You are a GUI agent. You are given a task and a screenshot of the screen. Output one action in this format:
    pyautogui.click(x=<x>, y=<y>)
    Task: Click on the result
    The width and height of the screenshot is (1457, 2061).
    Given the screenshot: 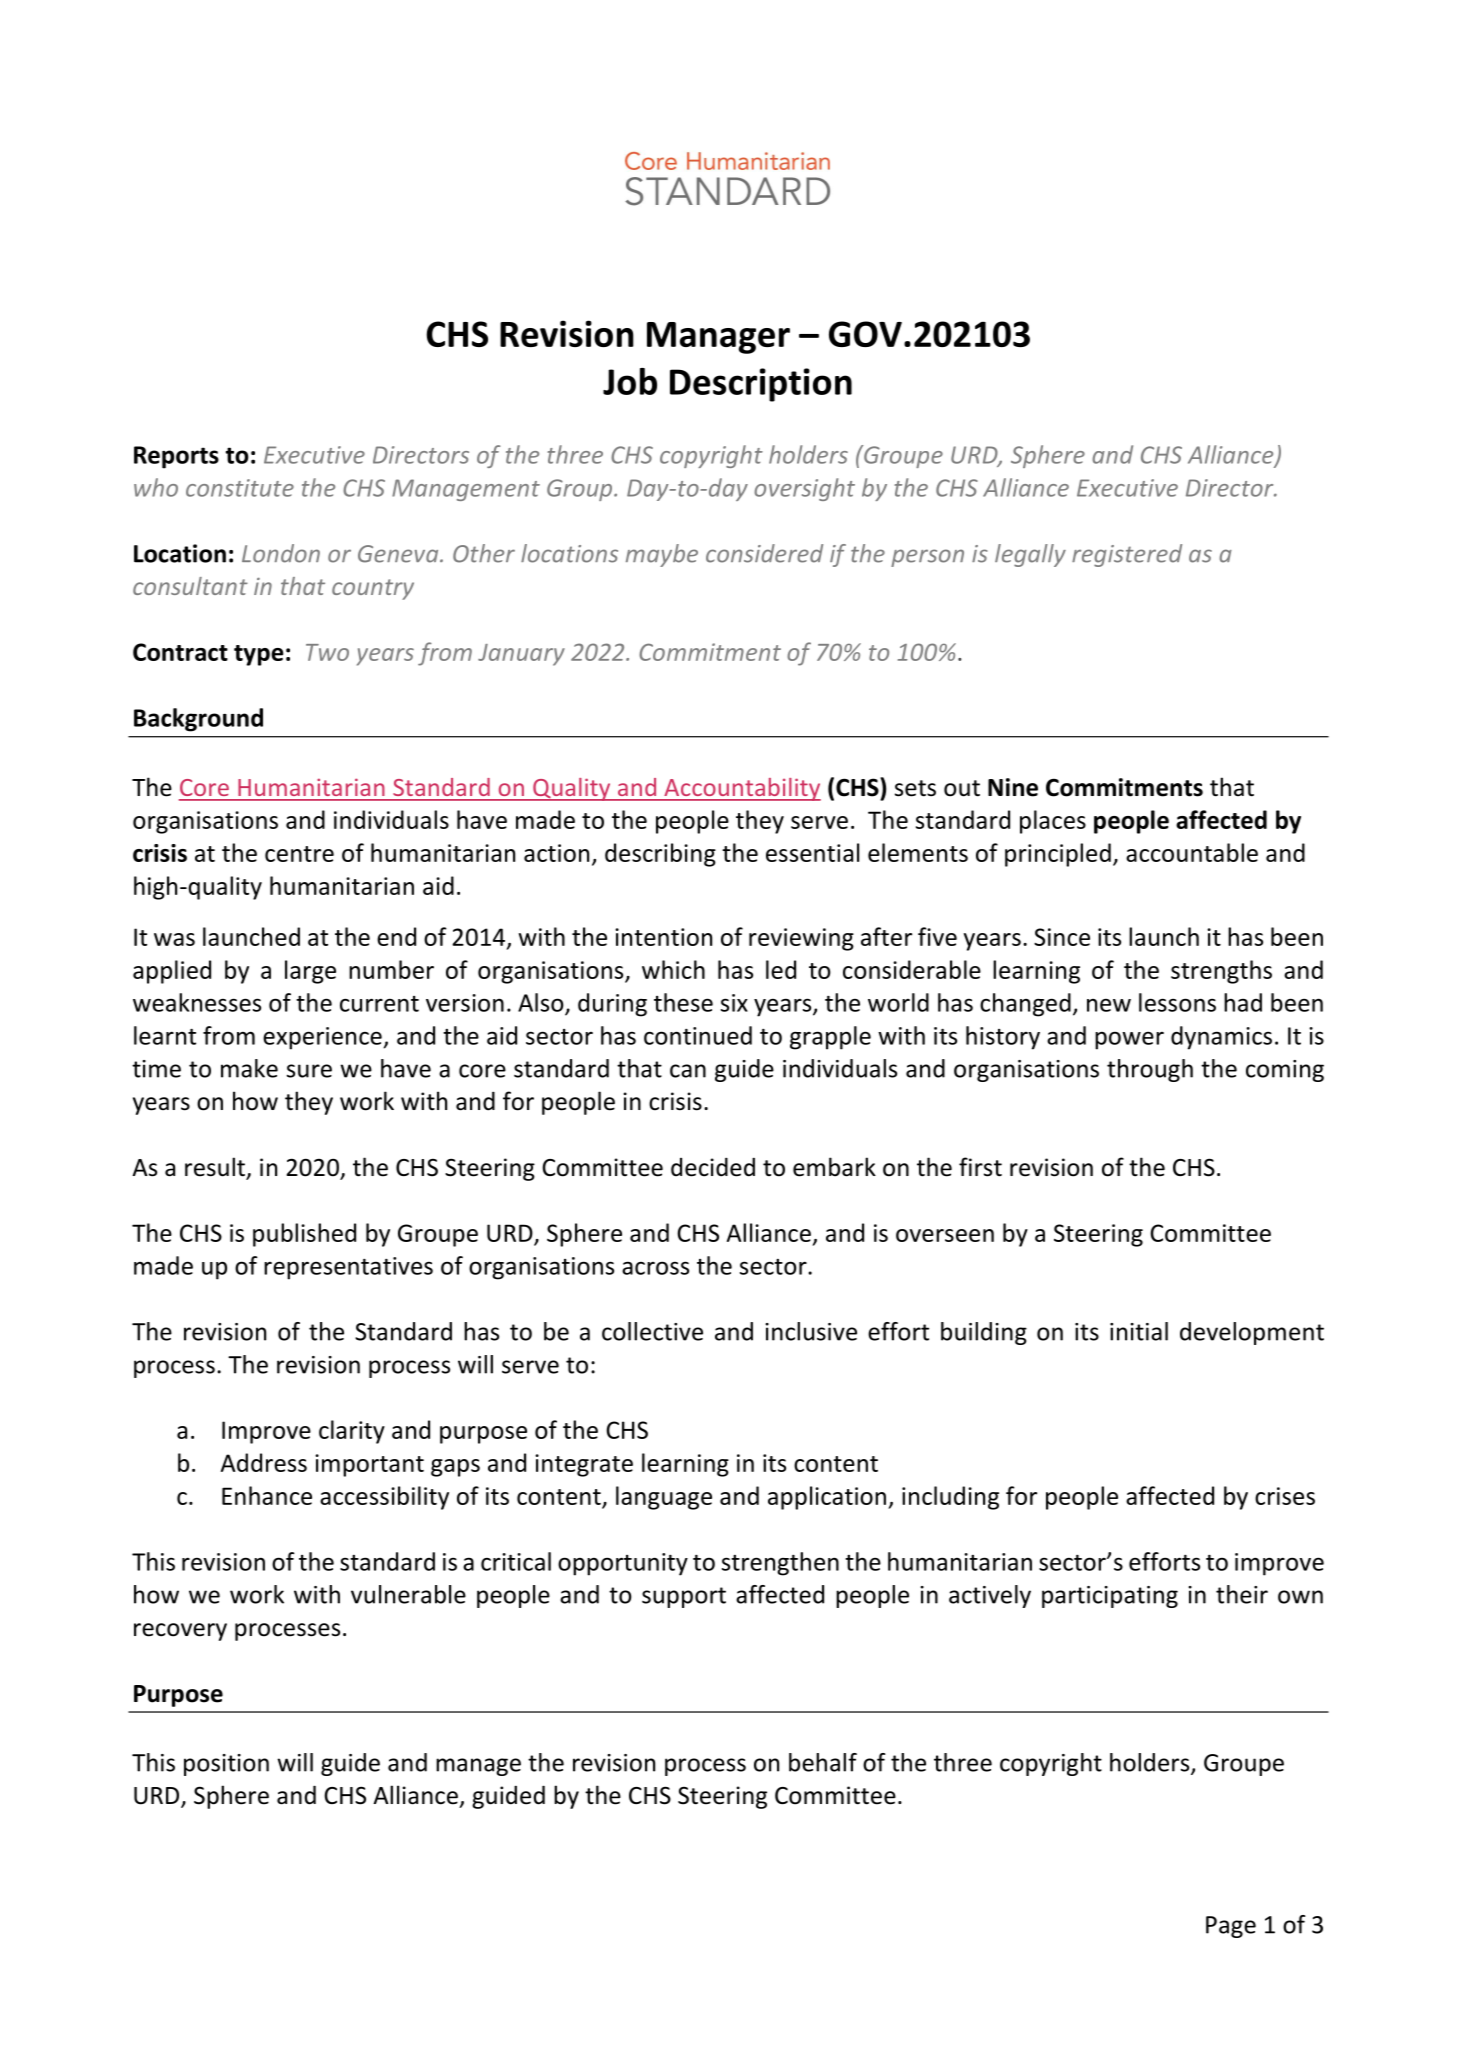 What is the action you would take?
    pyautogui.click(x=216, y=1168)
